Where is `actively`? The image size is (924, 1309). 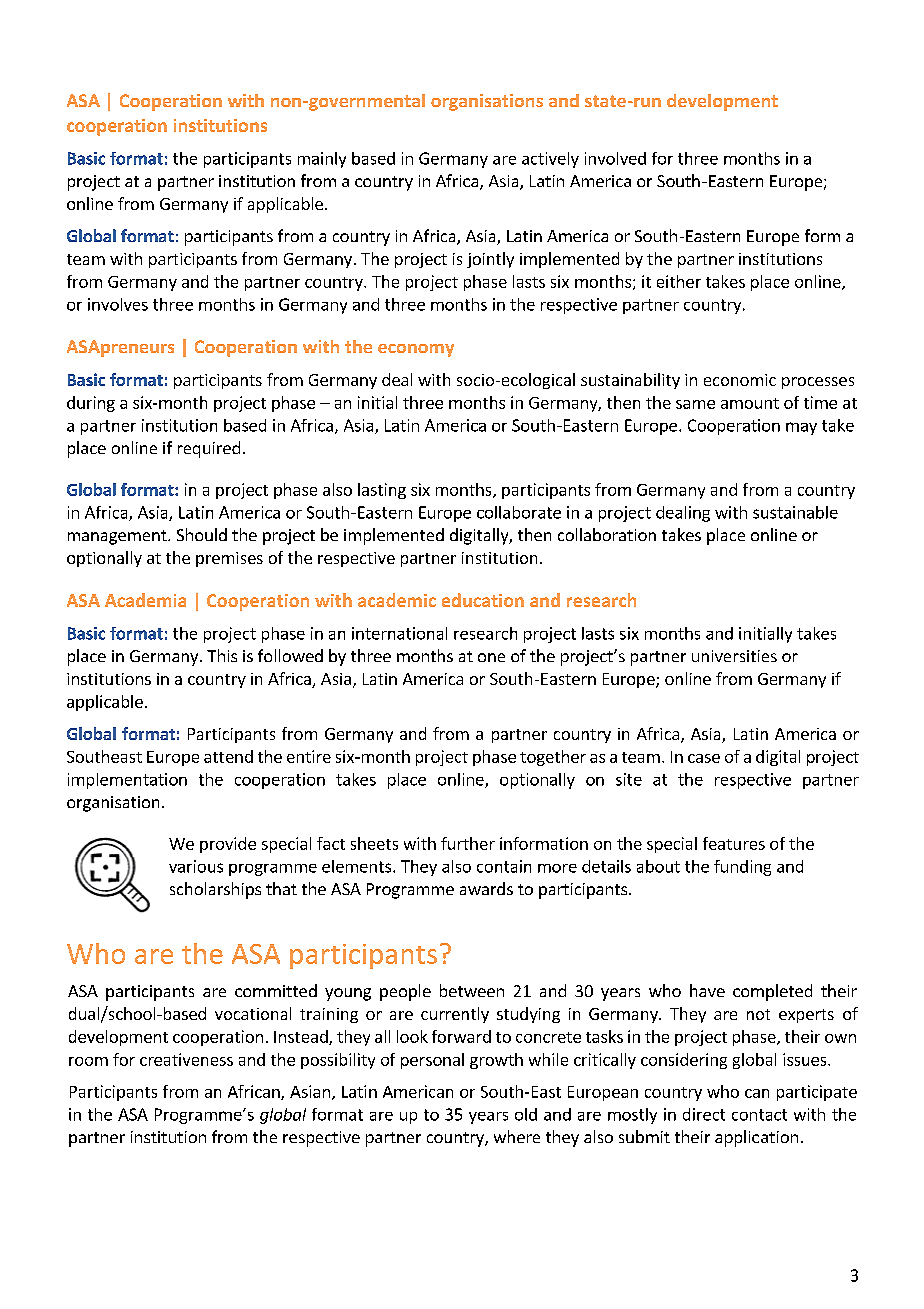
actively is located at coordinates (550, 160).
